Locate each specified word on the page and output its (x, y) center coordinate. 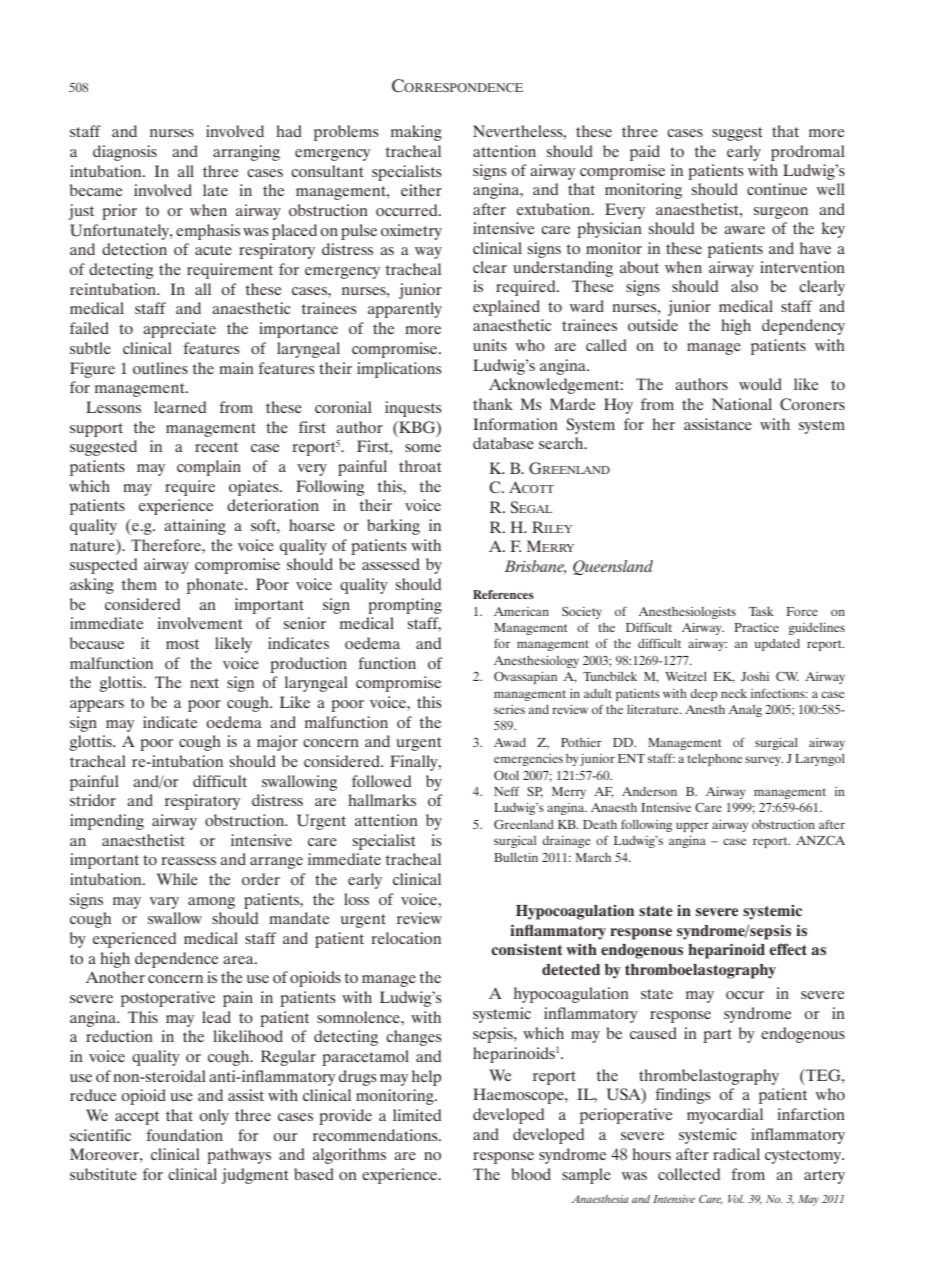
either (421, 190)
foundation (184, 1135)
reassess (188, 861)
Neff (507, 791)
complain (209, 468)
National (742, 404)
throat (420, 466)
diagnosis (125, 153)
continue (777, 189)
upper (692, 827)
